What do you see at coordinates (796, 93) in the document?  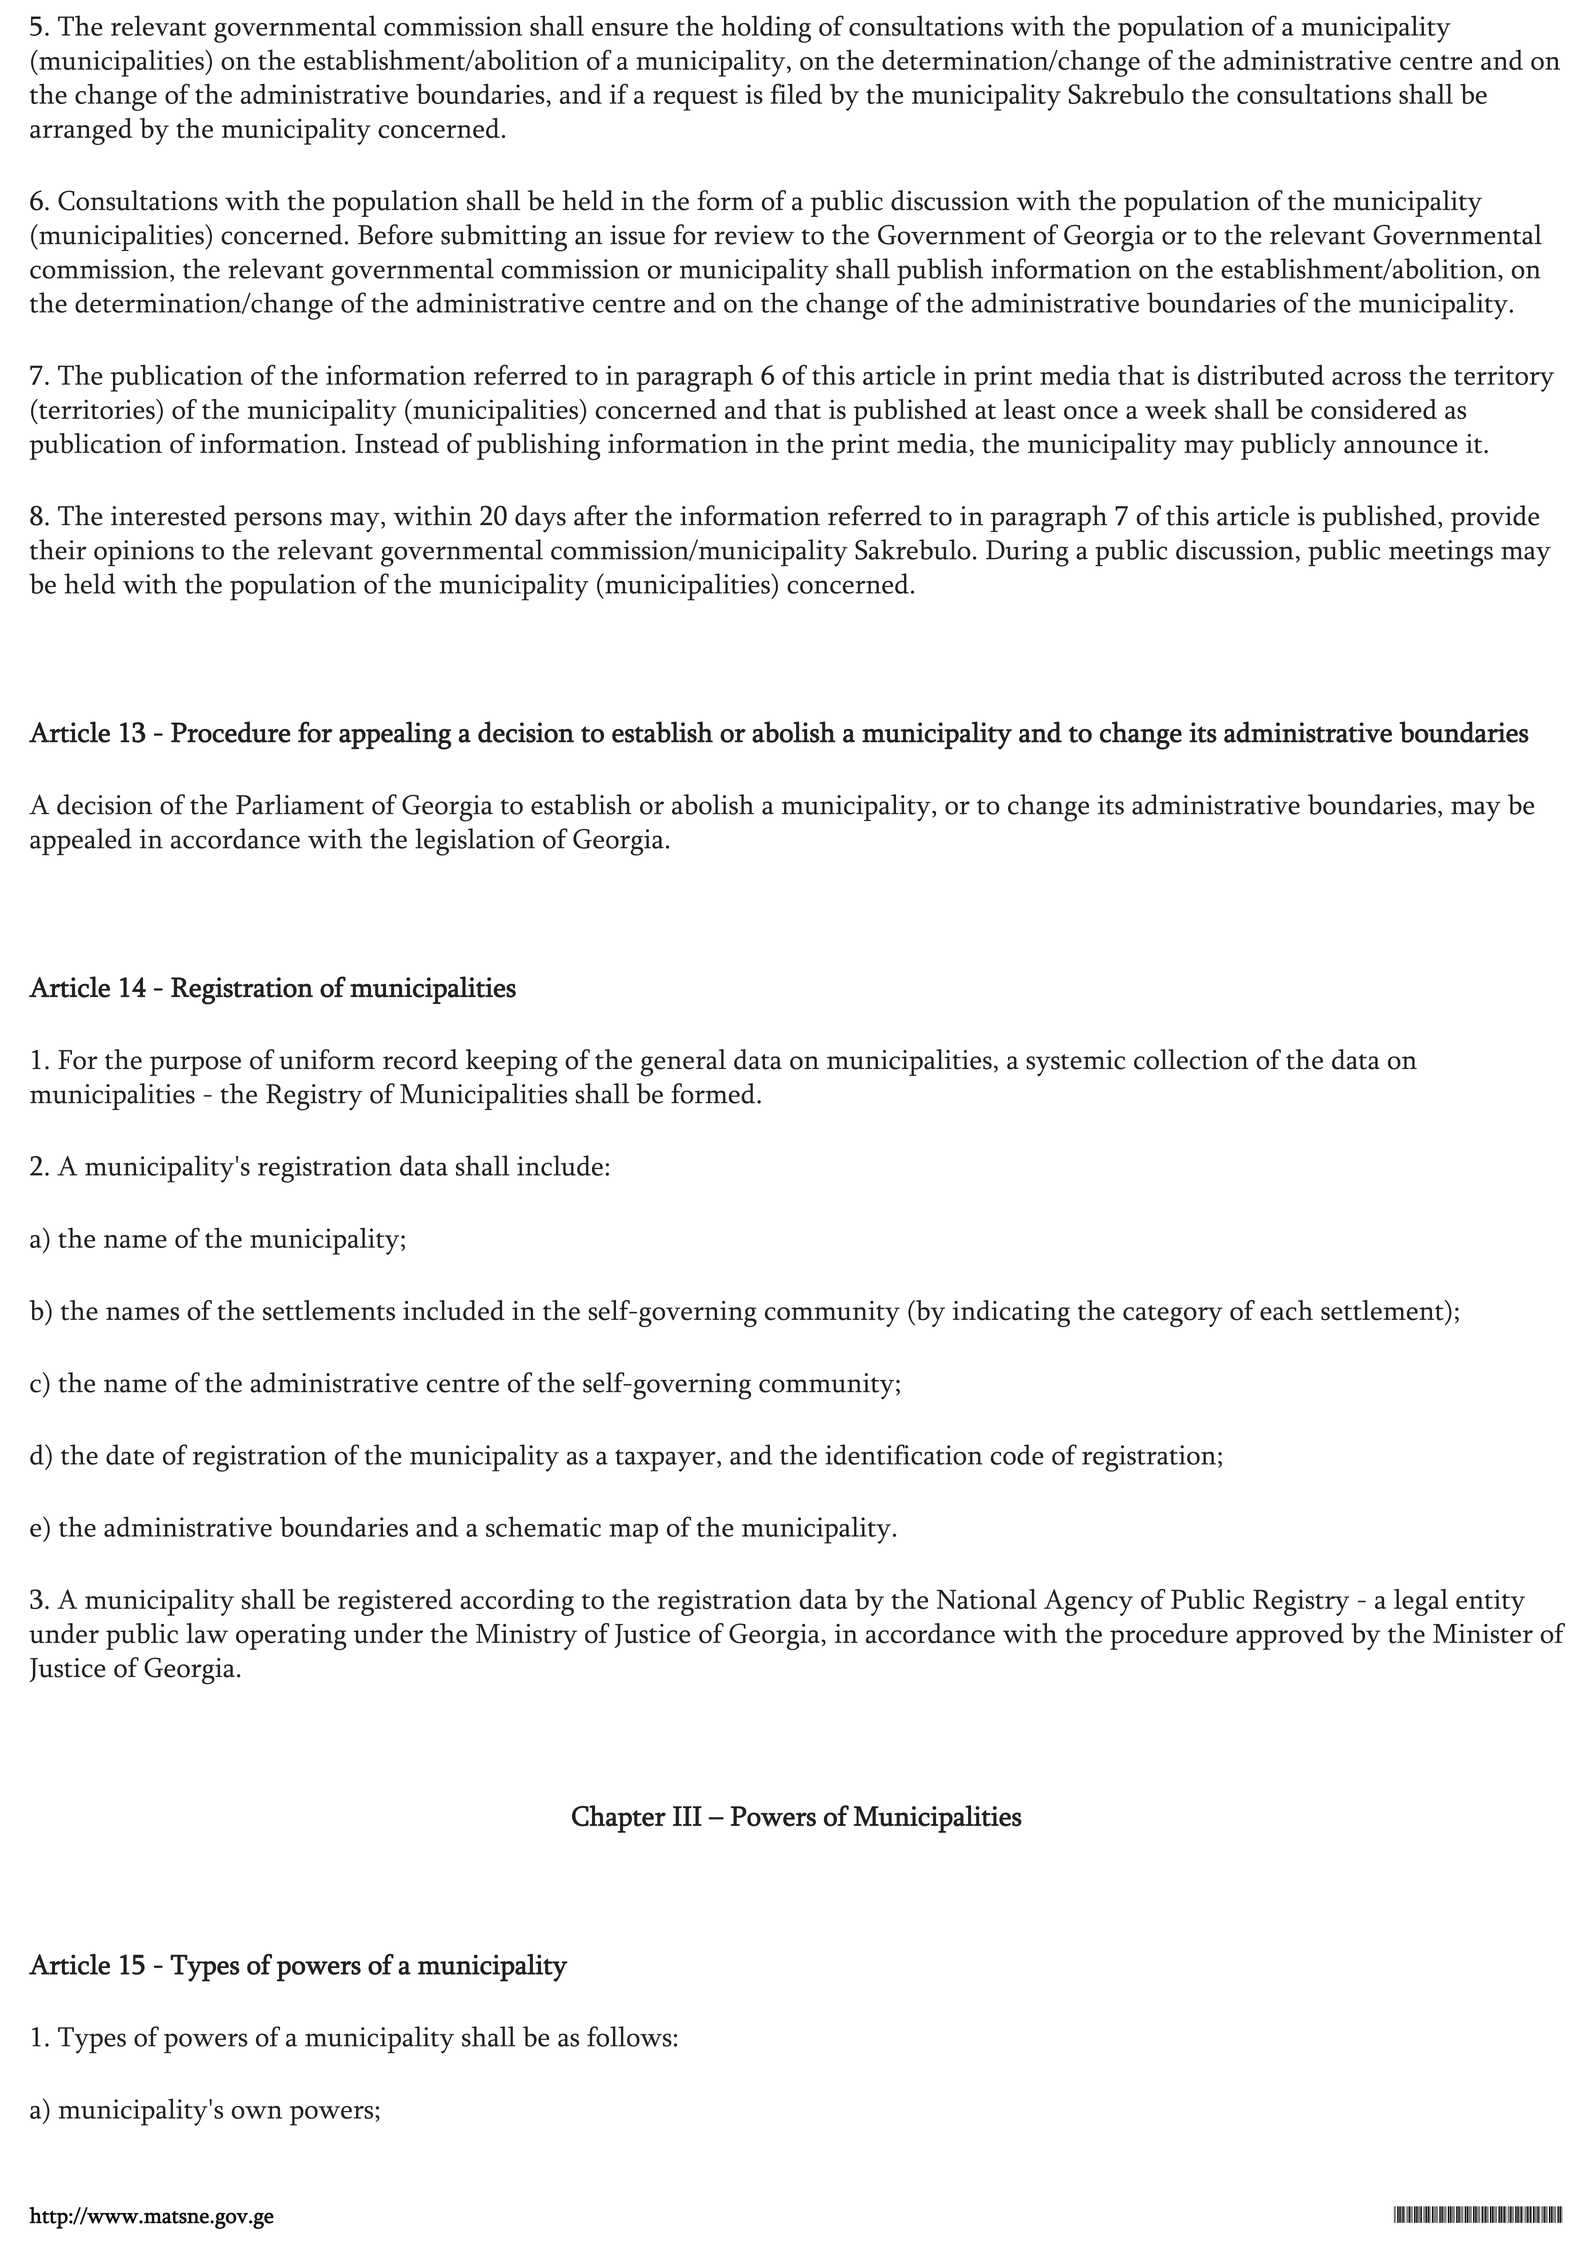 I see `filed` at bounding box center [796, 93].
